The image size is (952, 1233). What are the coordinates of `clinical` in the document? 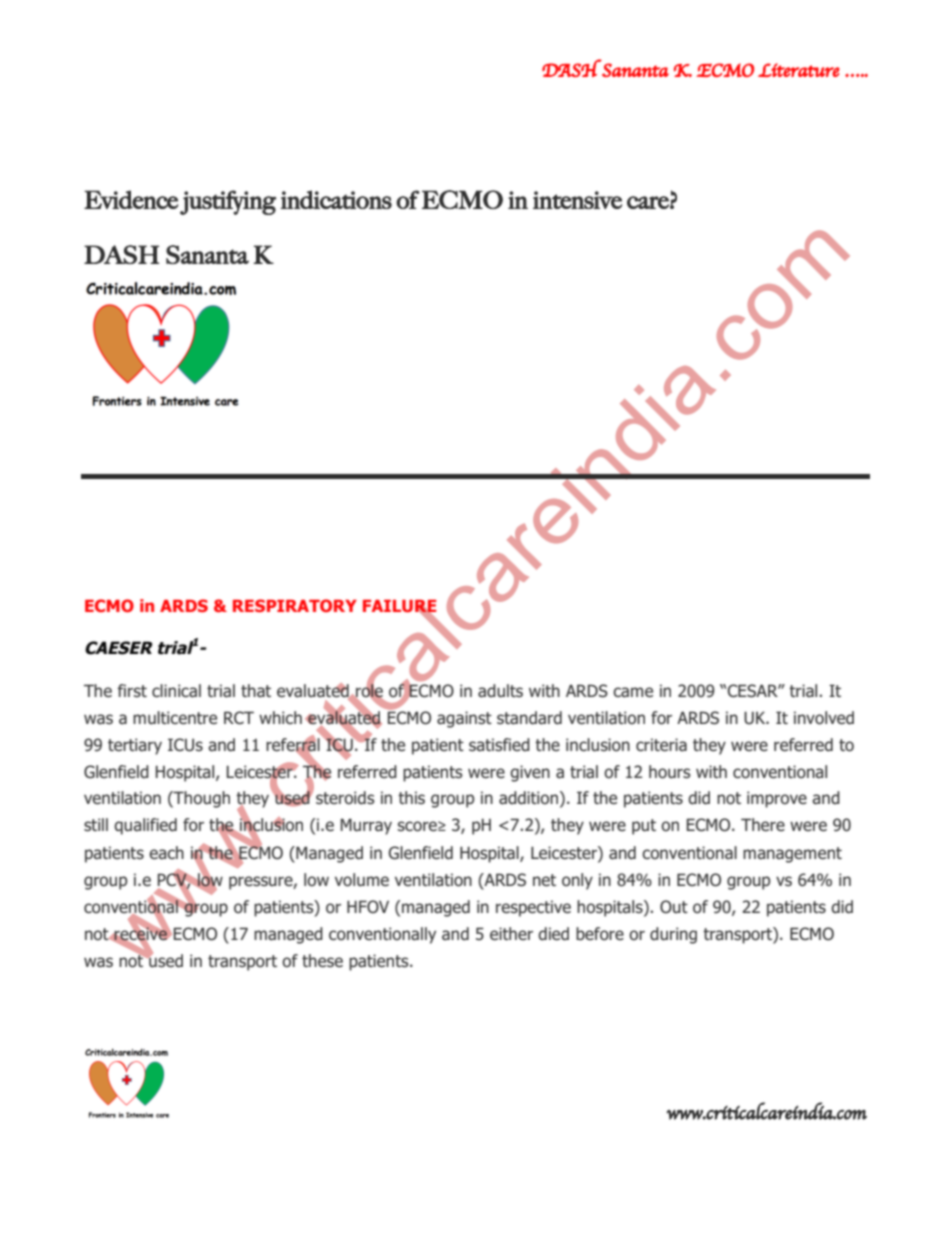 It's located at (176, 691).
